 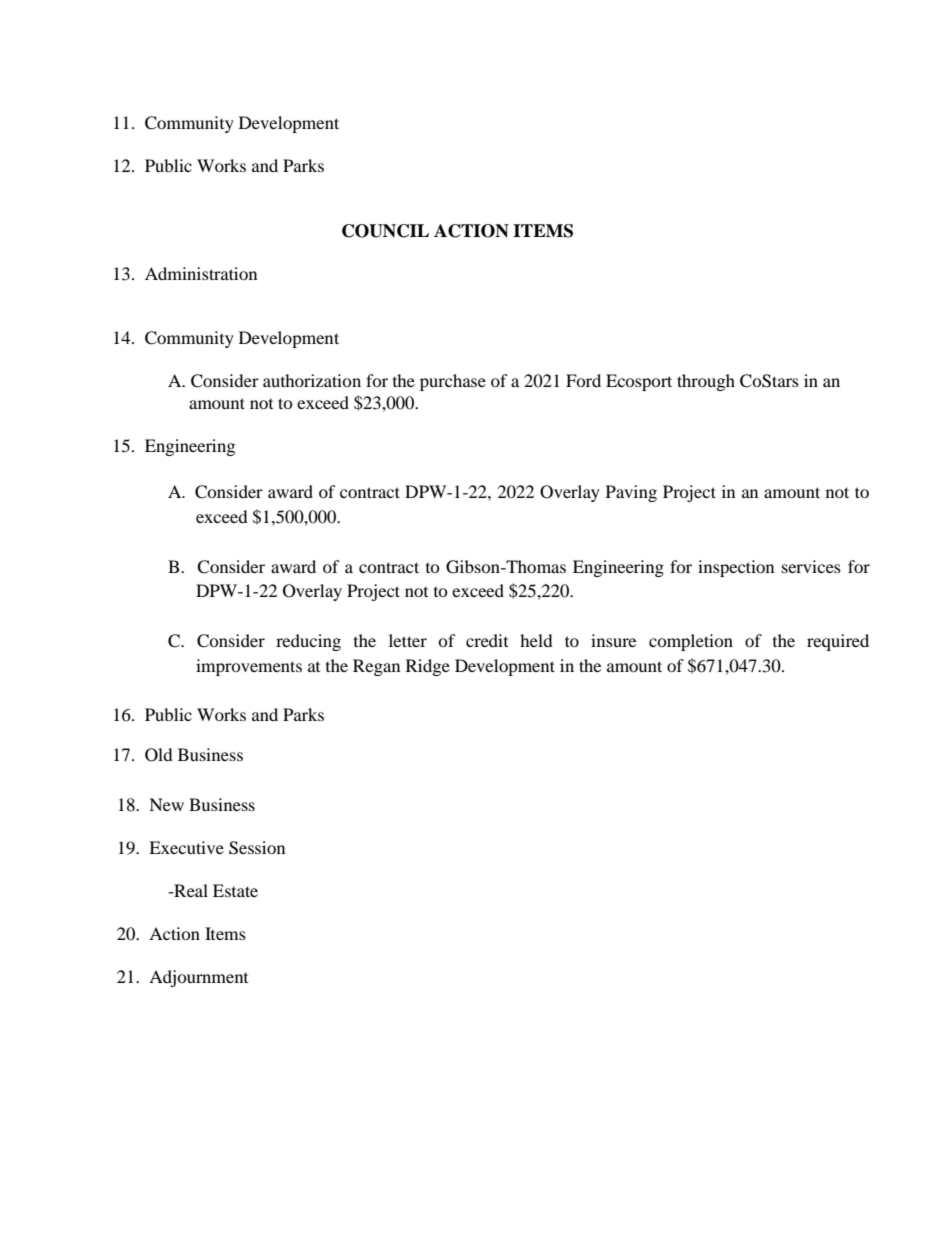 I want to click on Estate, so click(x=235, y=890).
